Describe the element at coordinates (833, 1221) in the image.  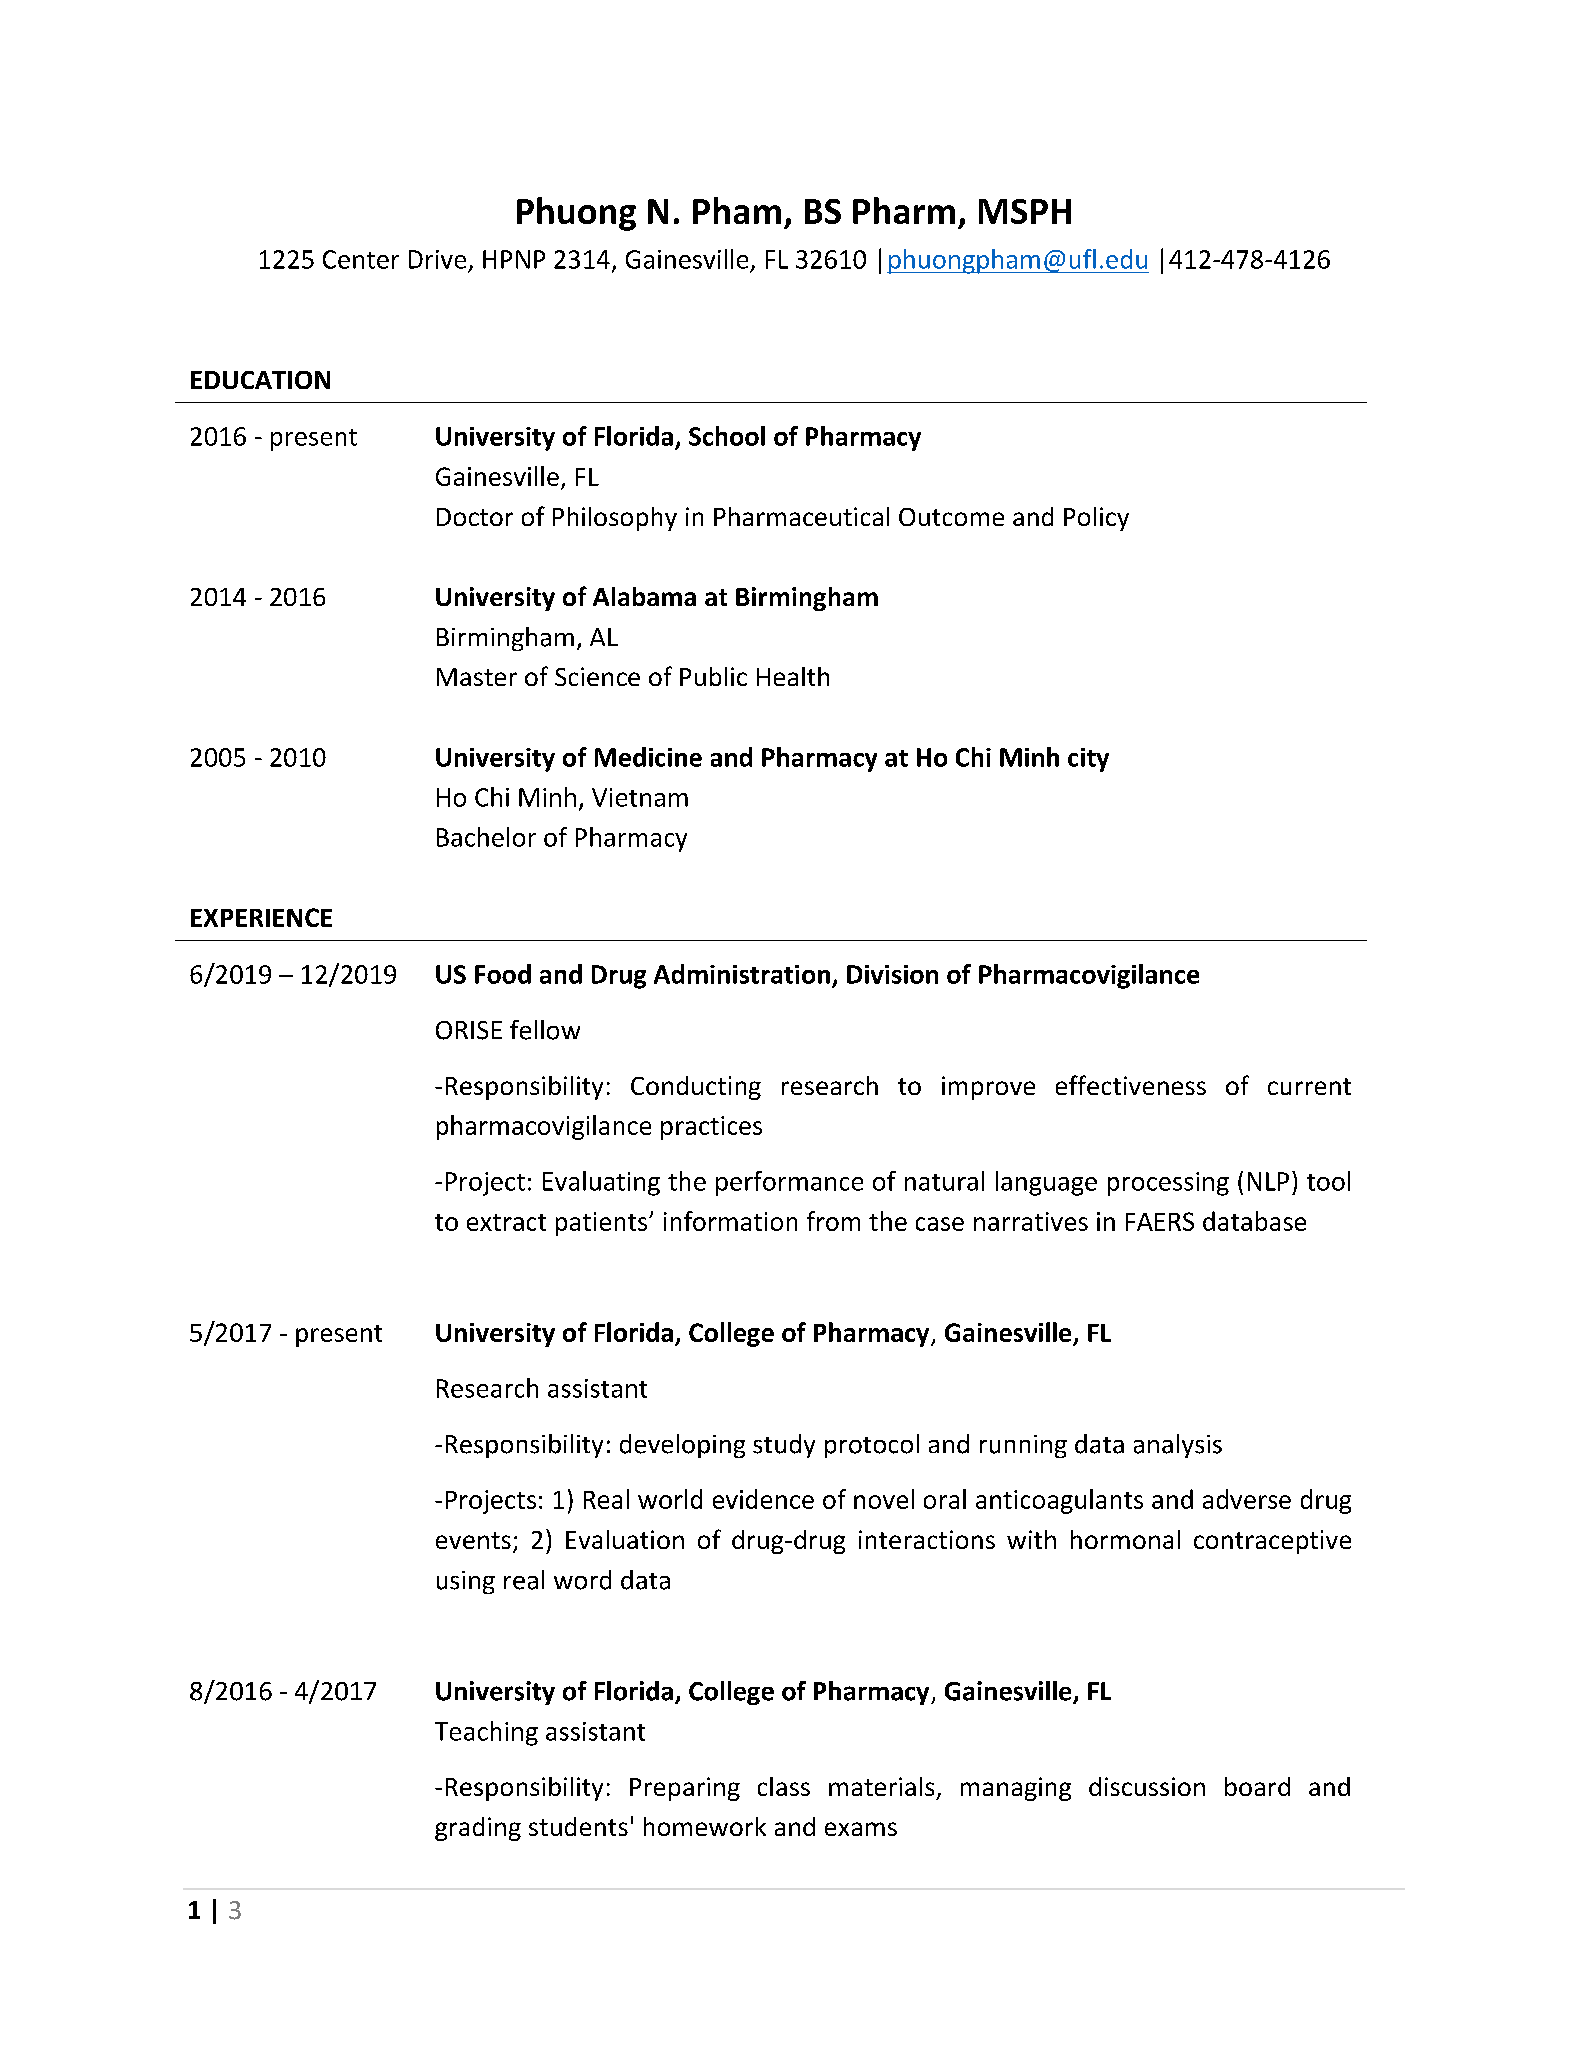
I see `from` at that location.
